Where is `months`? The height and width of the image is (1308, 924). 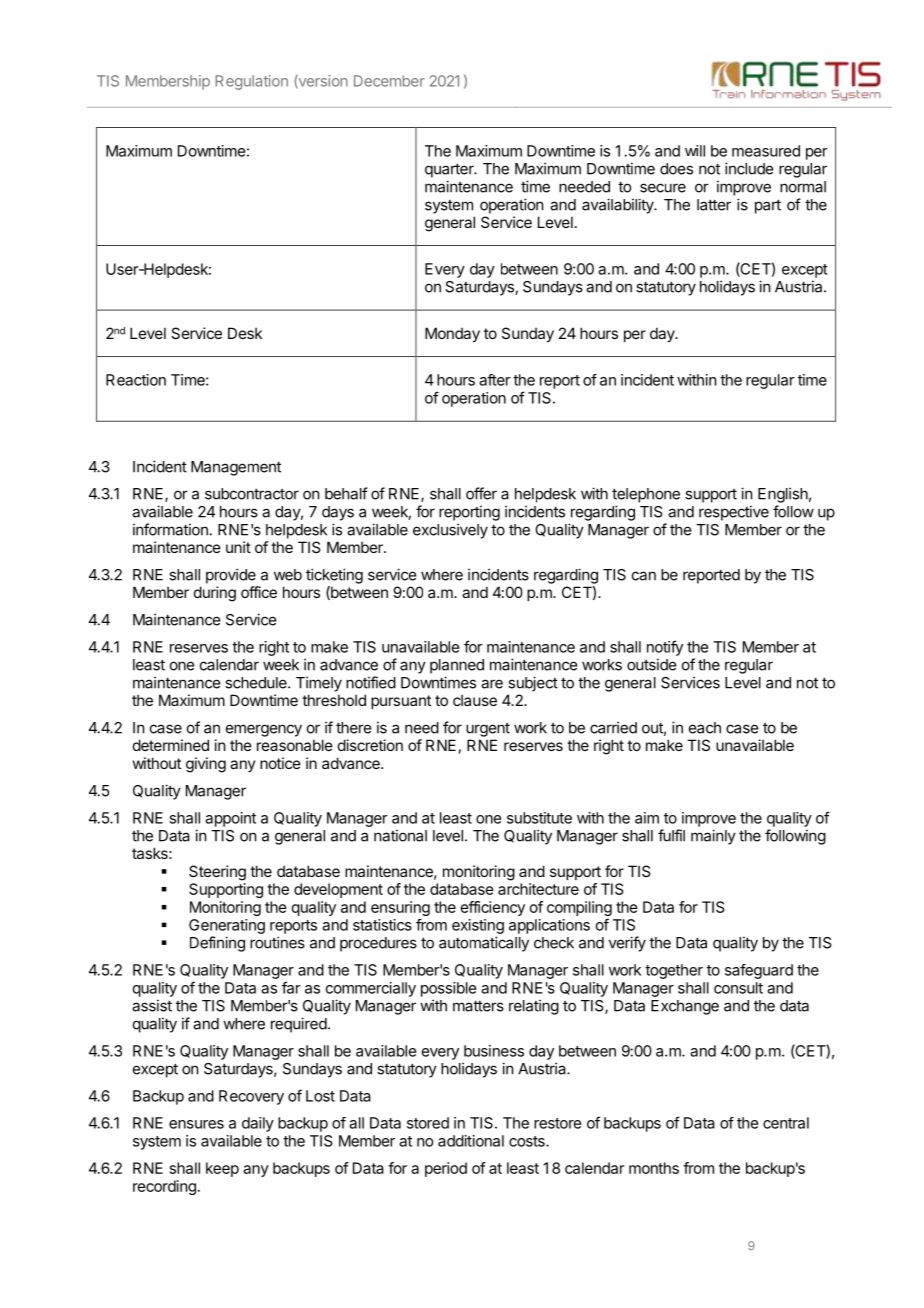 months is located at coordinates (654, 1168).
